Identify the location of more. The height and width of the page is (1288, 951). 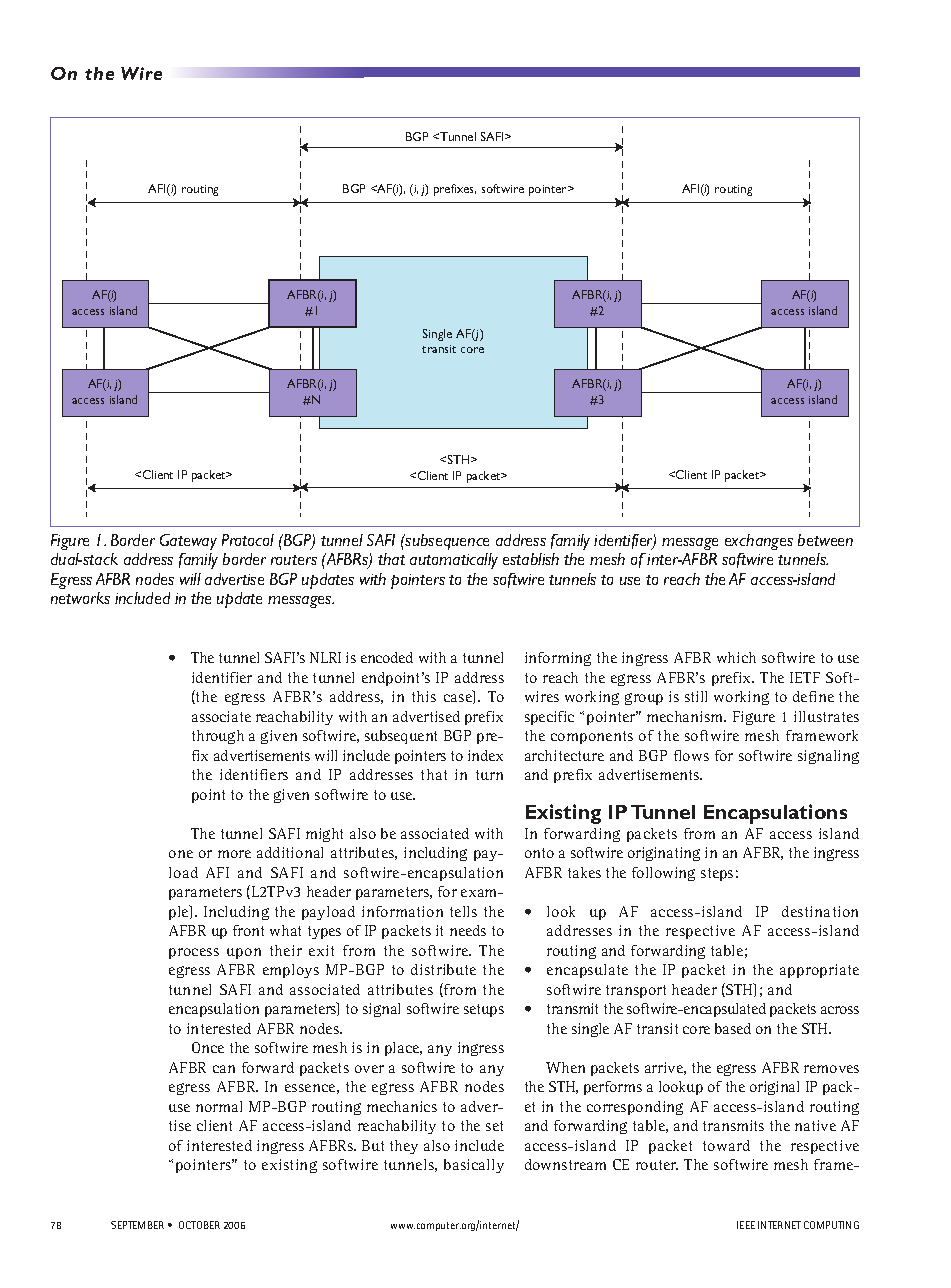
(234, 854).
